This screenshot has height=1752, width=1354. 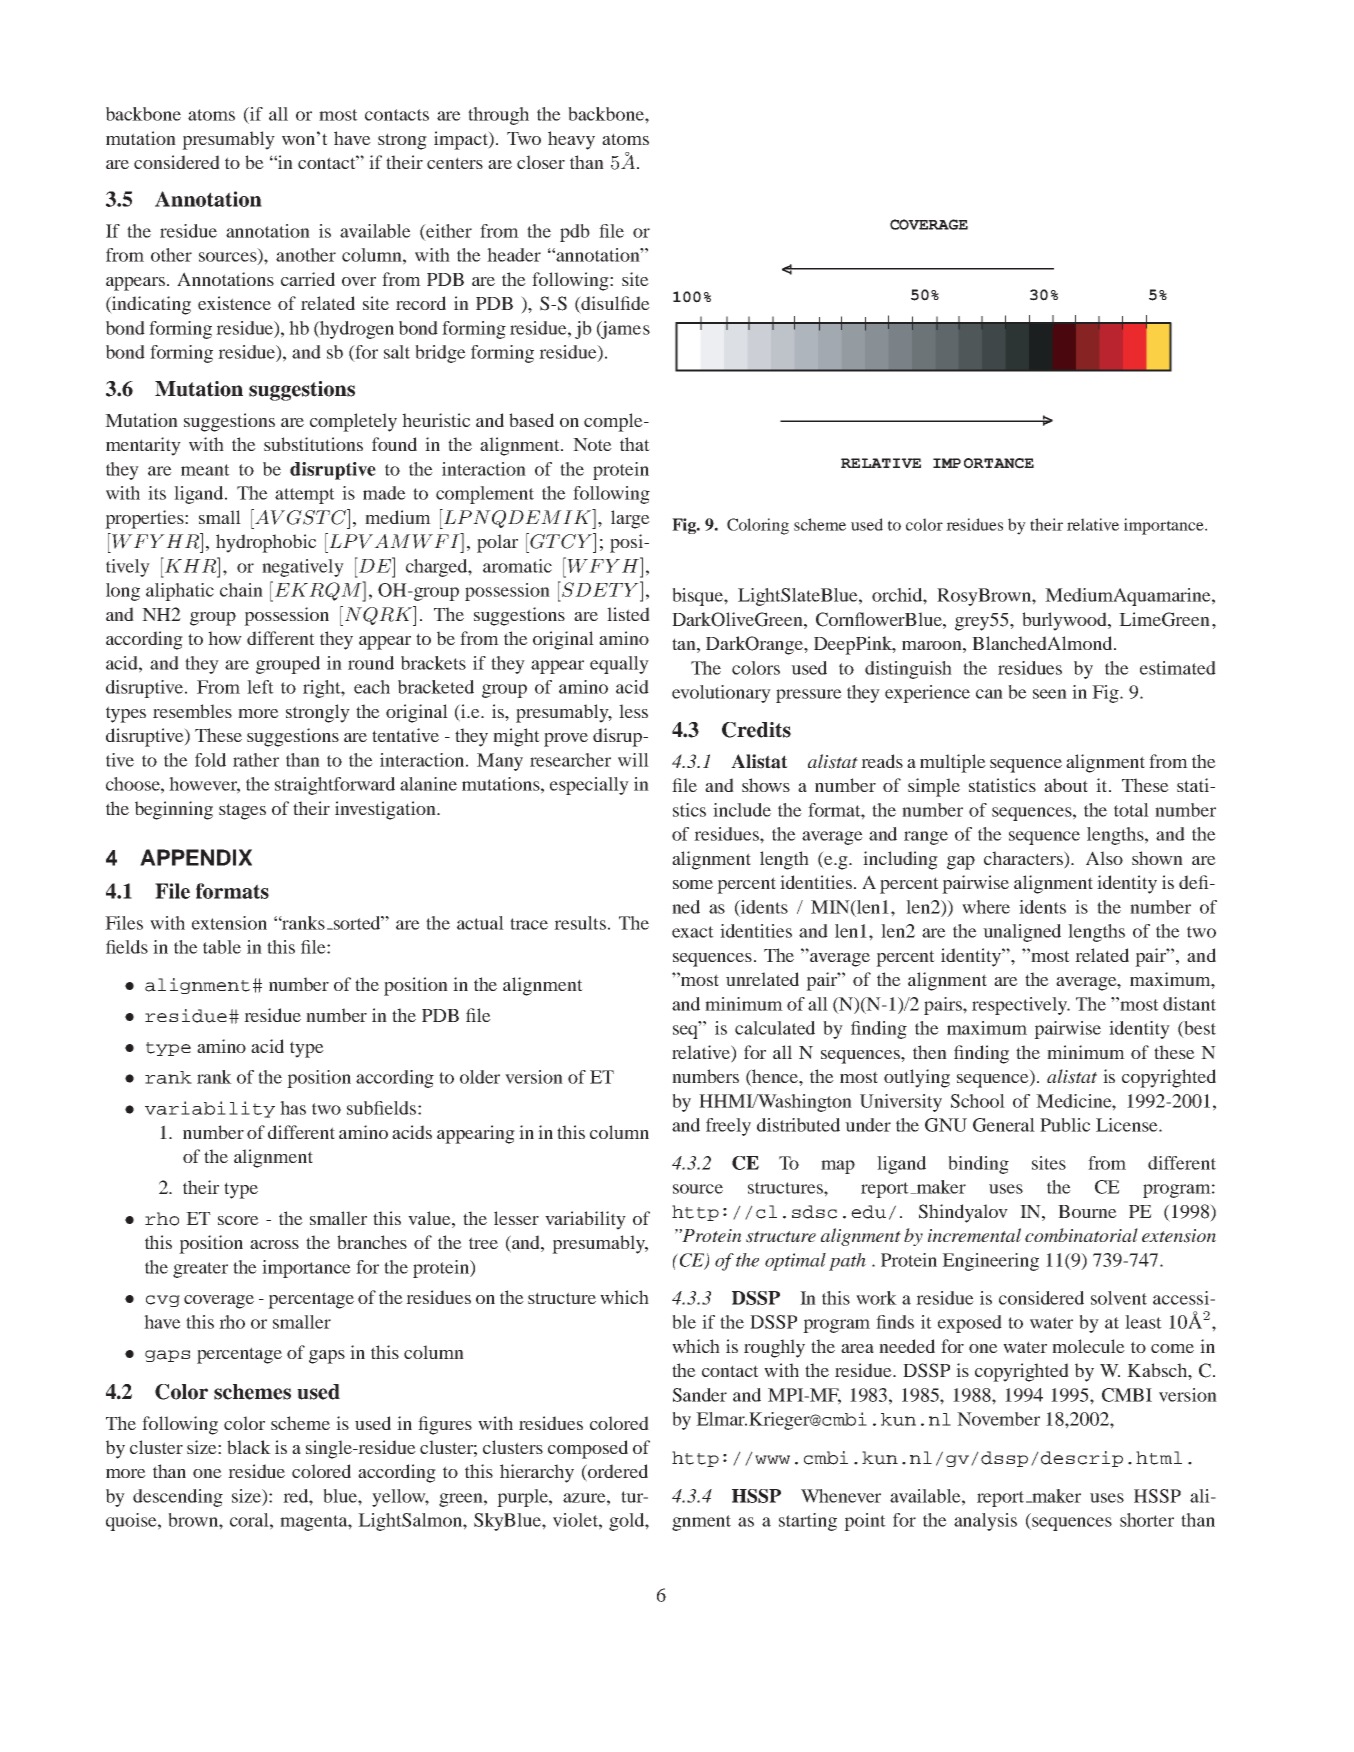 What do you see at coordinates (614, 304) in the screenshot?
I see `disulfide` at bounding box center [614, 304].
